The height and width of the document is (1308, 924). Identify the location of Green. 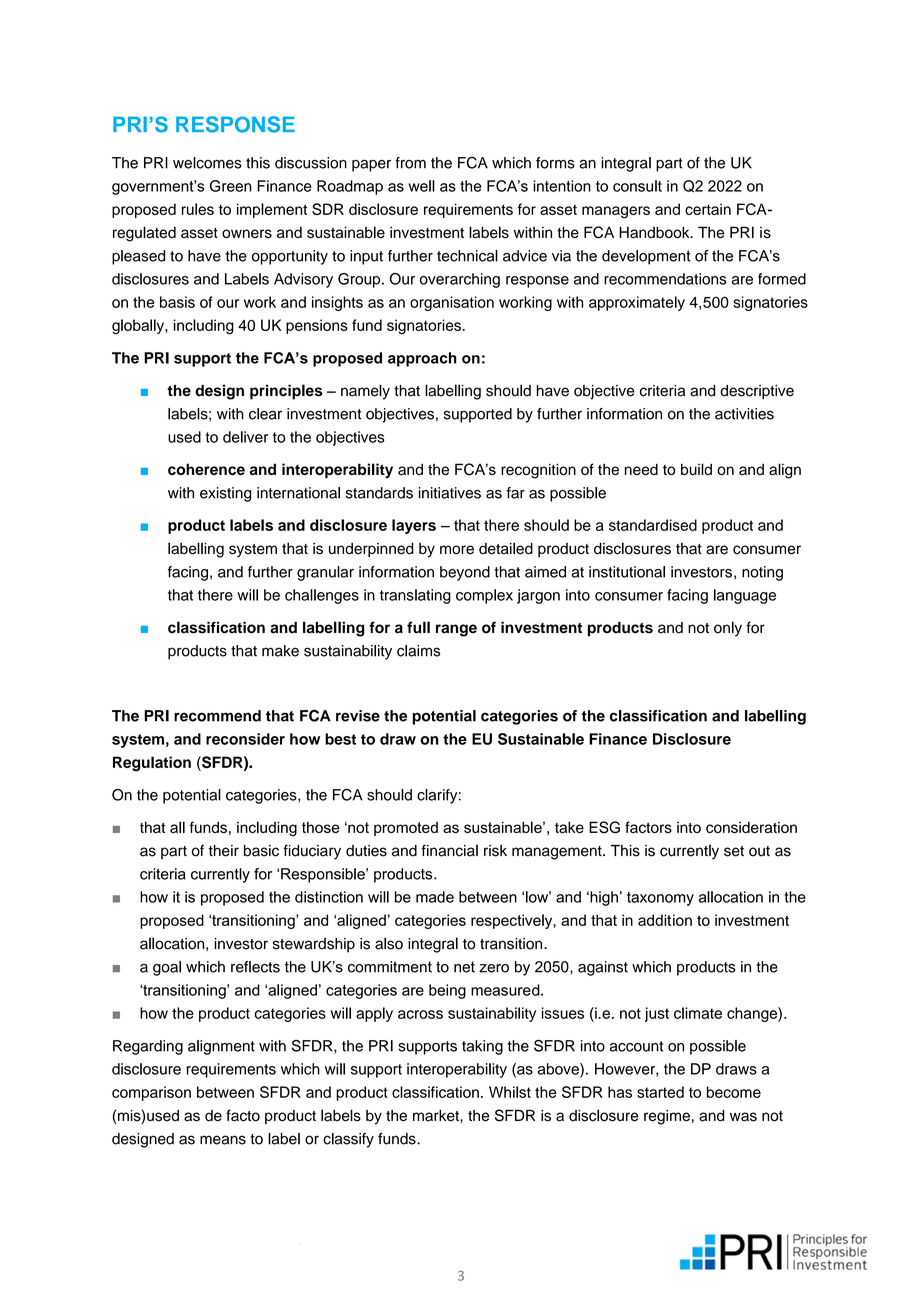
(231, 186).
